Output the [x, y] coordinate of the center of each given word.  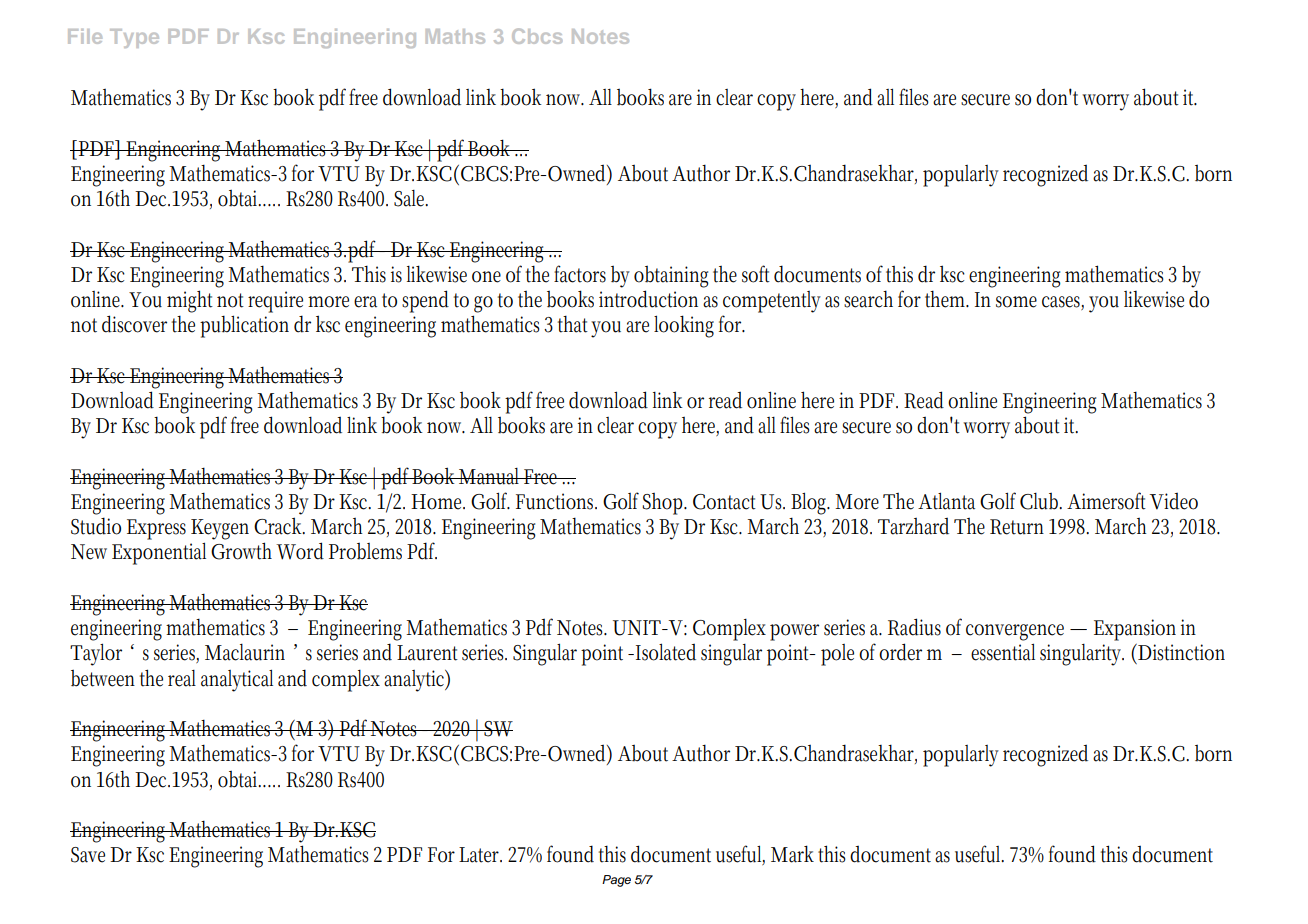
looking [684, 326]
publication [244, 326]
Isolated [666, 652]
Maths [455, 36]
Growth [241, 551]
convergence [1015, 632]
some [1016, 302]
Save [88, 855]
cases [1063, 303]
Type [134, 38]
